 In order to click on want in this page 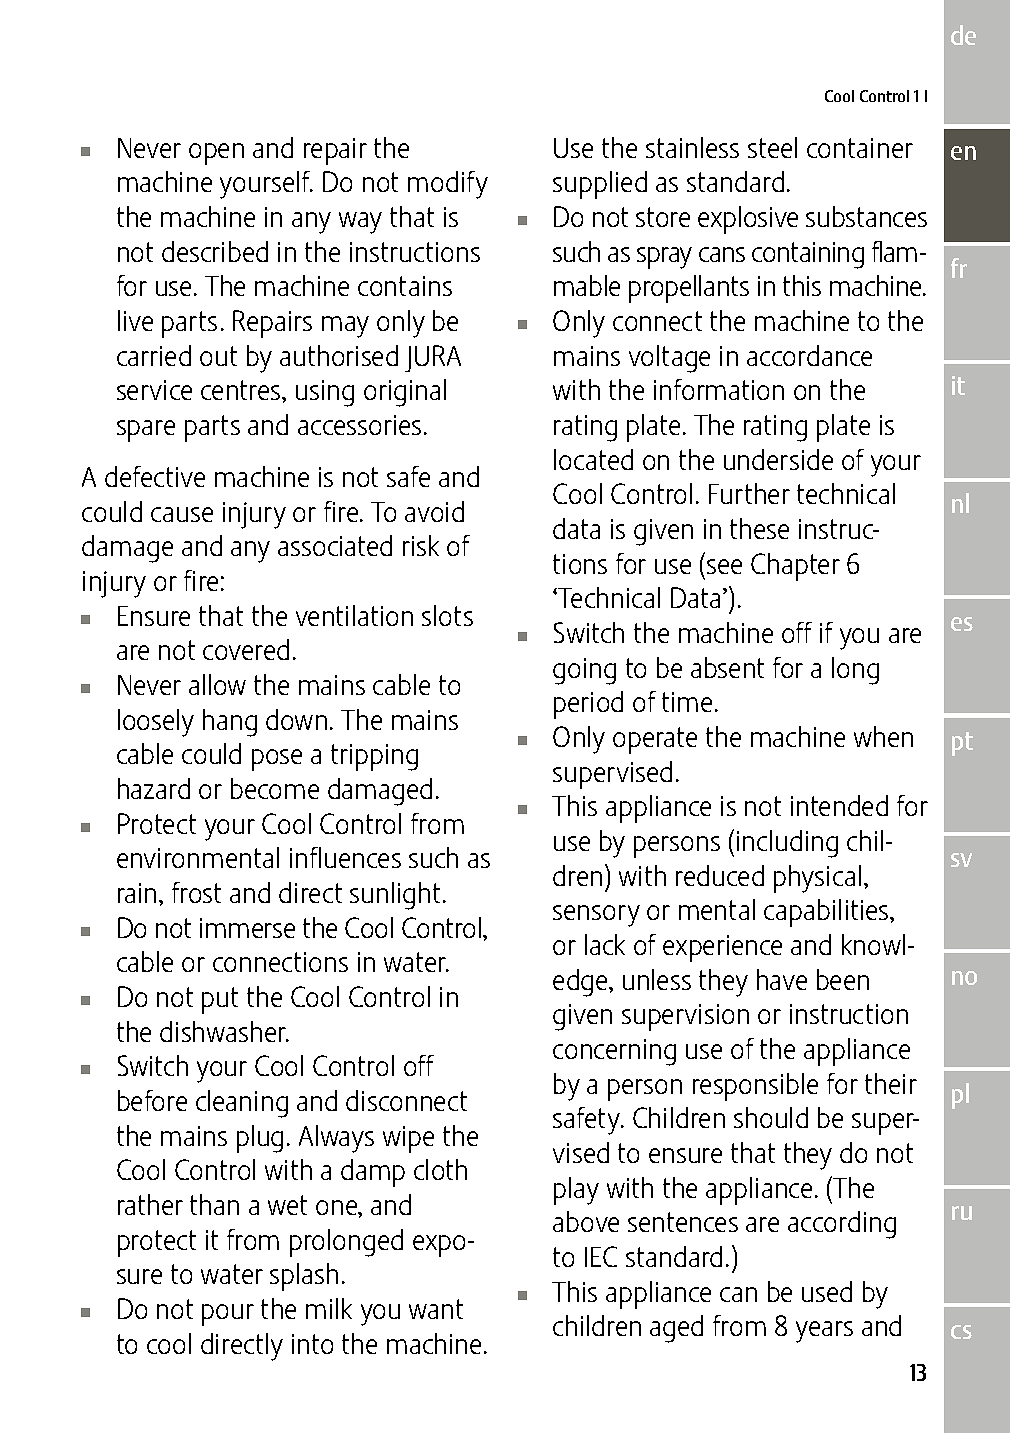, I will do `click(436, 1309)`.
